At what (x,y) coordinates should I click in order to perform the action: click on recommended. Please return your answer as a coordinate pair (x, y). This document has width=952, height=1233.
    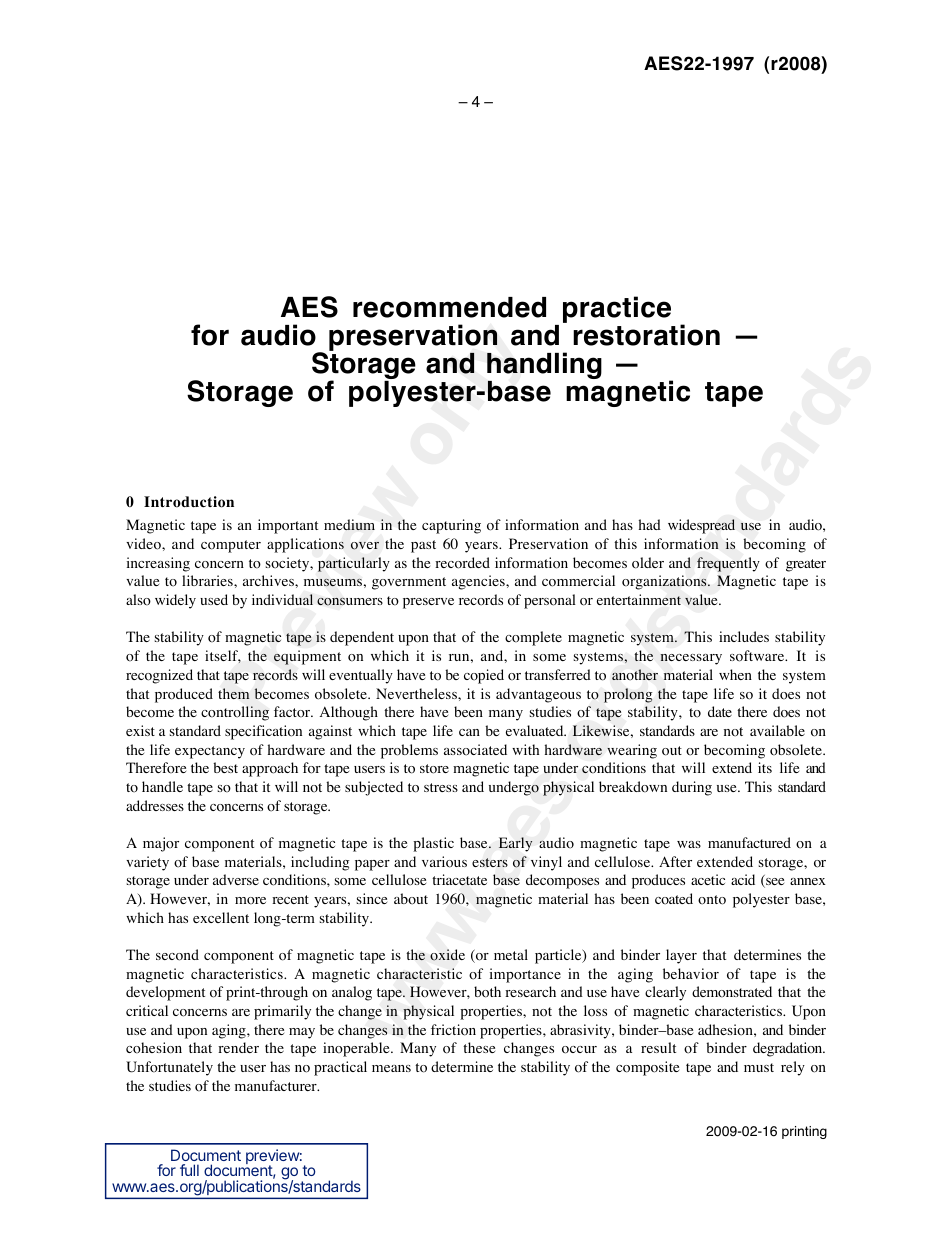
    Looking at the image, I should click on (449, 307).
